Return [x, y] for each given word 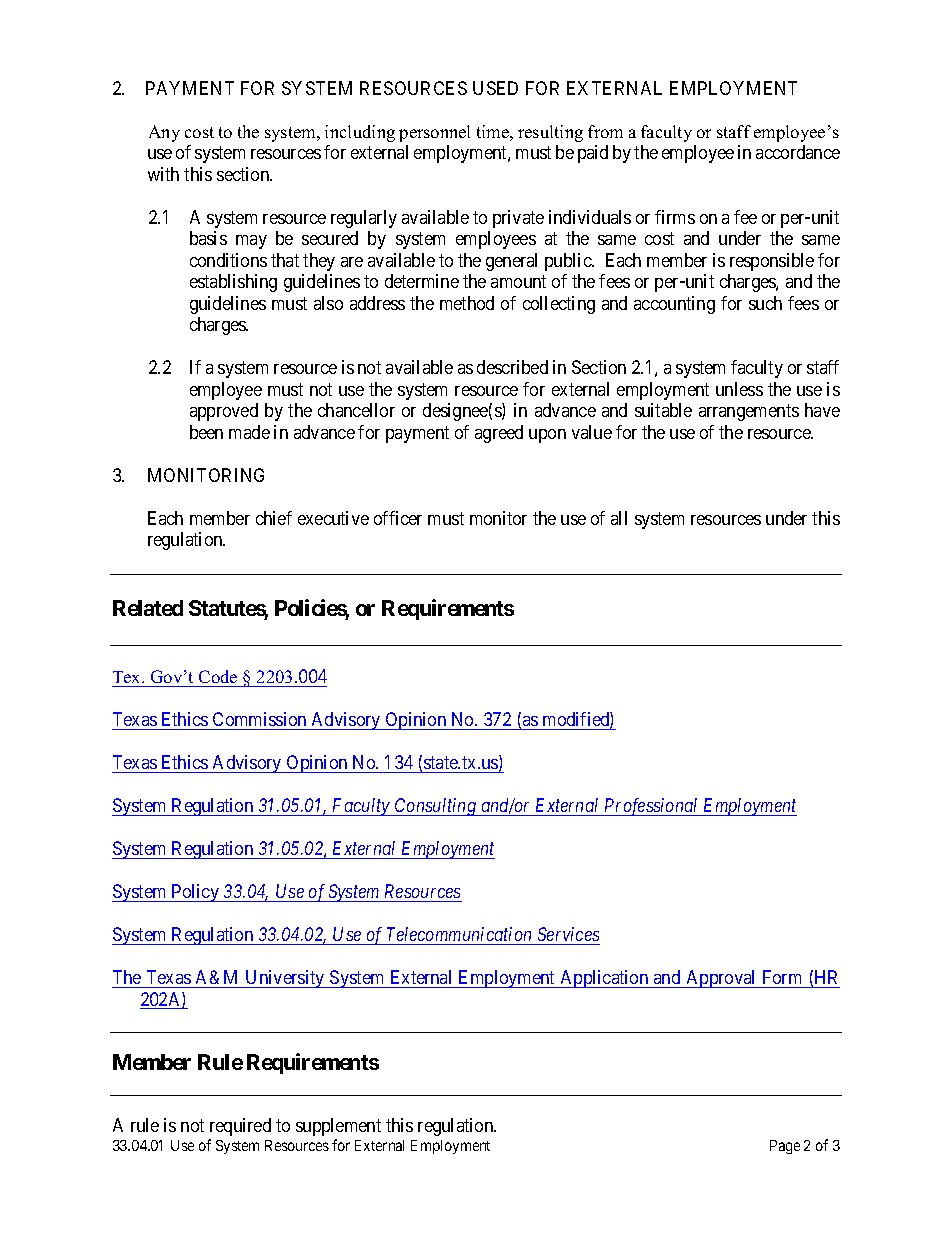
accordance [798, 152]
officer [398, 518]
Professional [651, 807]
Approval [721, 979]
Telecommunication [459, 934]
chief [274, 518]
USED [495, 88]
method [467, 303]
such [765, 303]
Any [164, 133]
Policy [195, 893]
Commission [260, 721]
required [240, 1127]
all [619, 518]
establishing [233, 283]
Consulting [436, 807]
